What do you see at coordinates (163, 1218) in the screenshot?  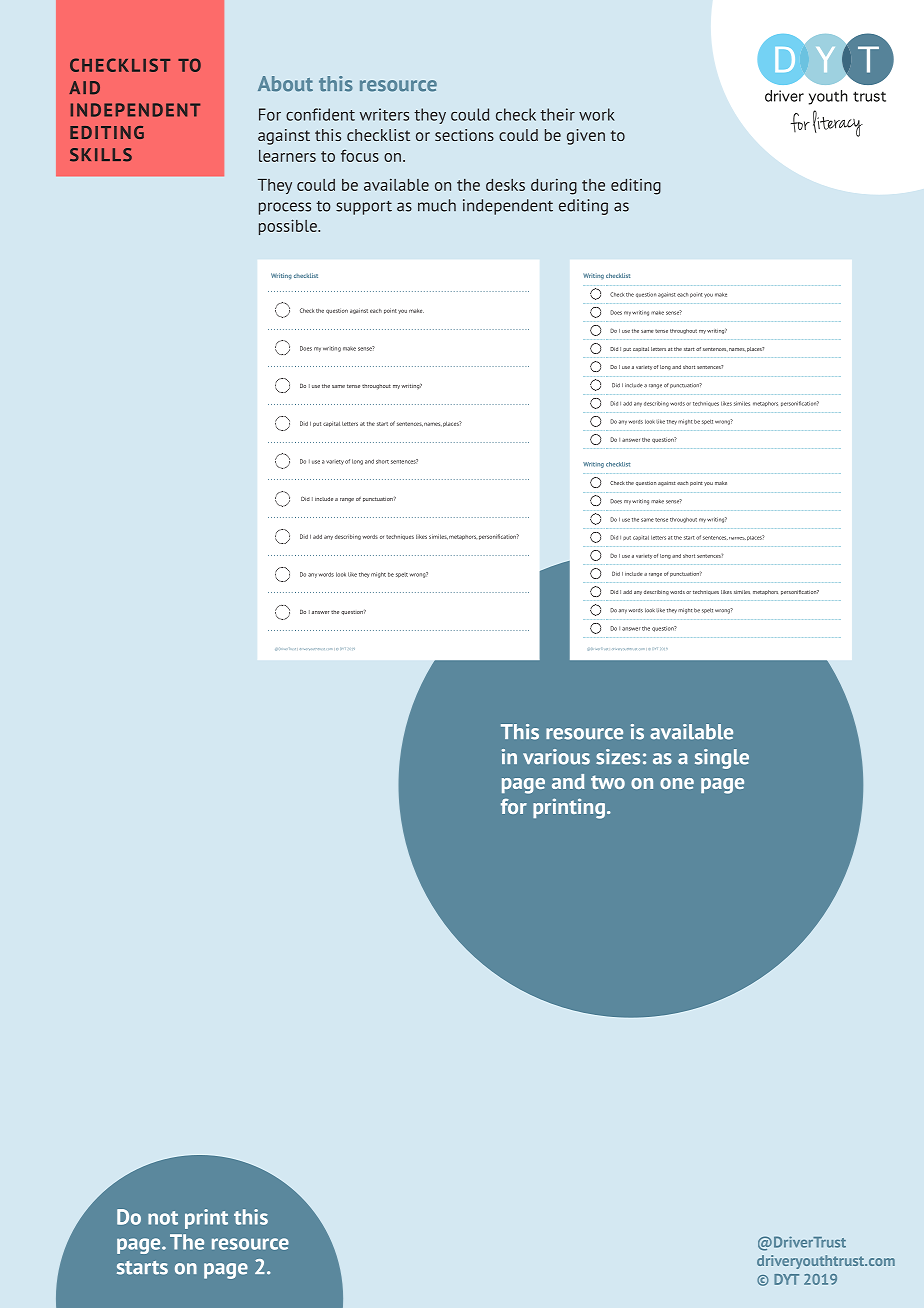 I see `not` at bounding box center [163, 1218].
